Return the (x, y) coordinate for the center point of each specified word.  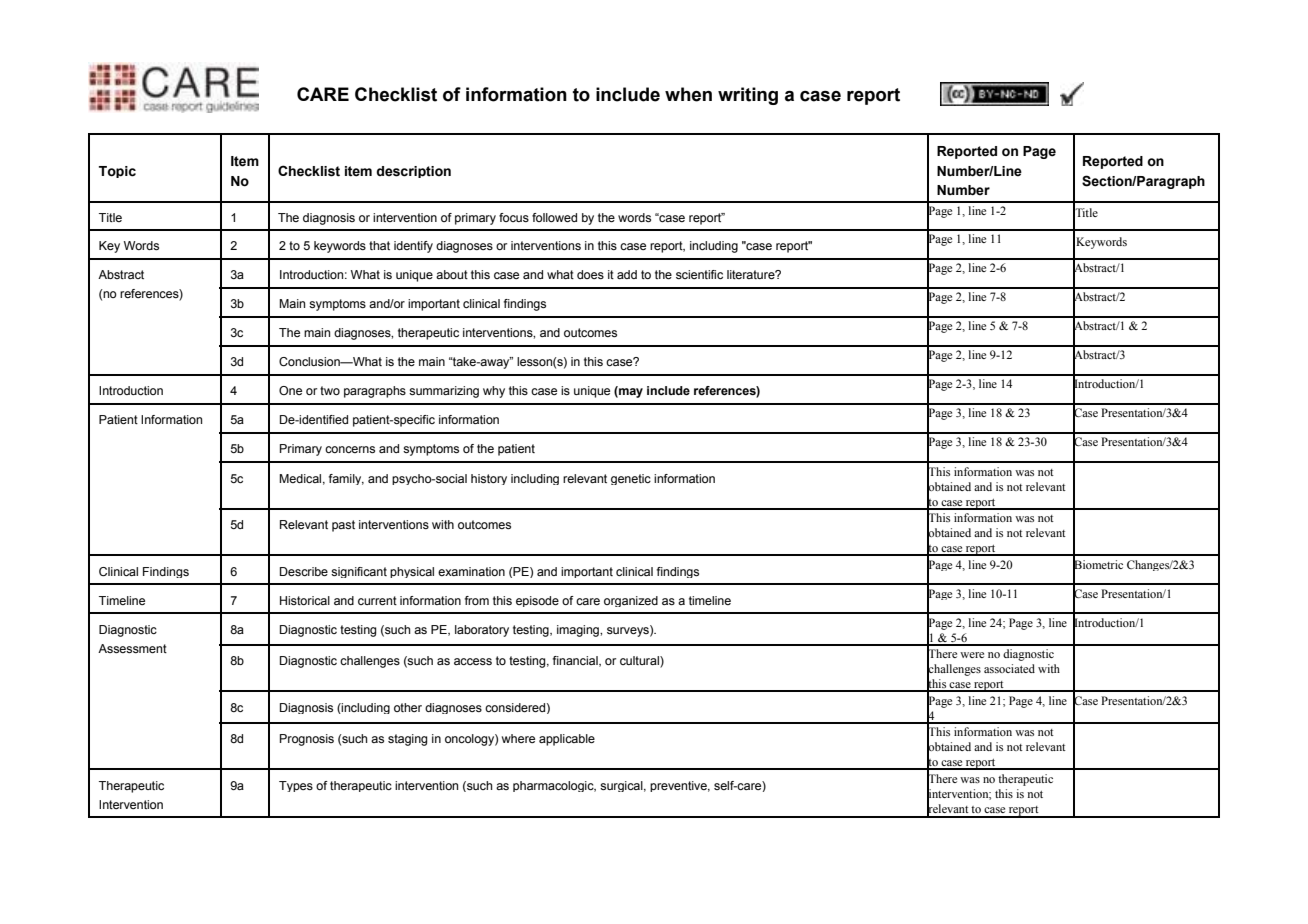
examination (471, 571)
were (972, 655)
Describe (304, 571)
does (590, 274)
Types (296, 786)
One (290, 390)
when (688, 94)
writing (748, 96)
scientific (699, 274)
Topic (117, 172)
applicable (567, 740)
